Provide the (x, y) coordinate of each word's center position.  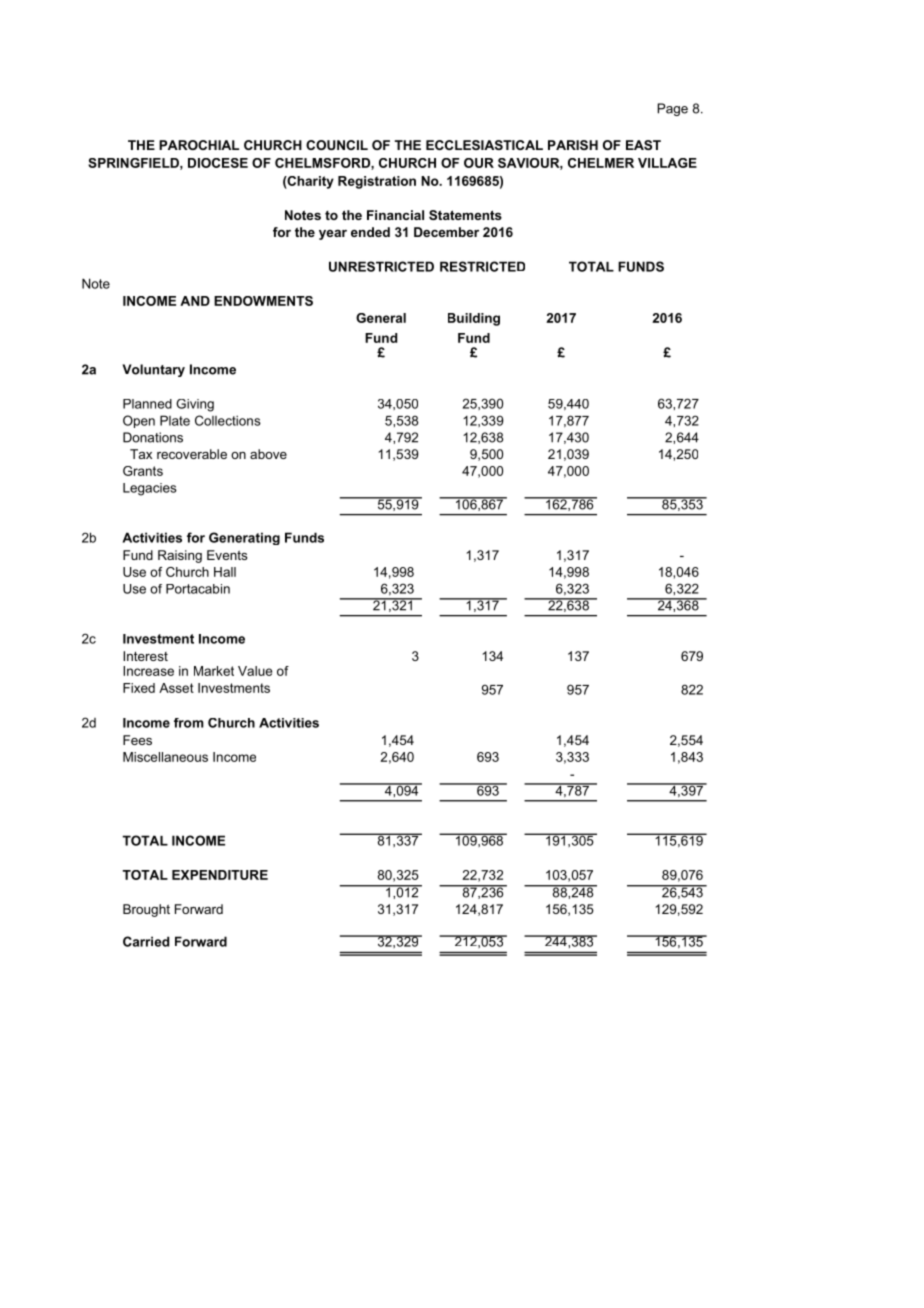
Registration (377, 182)
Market (214, 671)
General (381, 318)
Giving (195, 405)
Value (255, 671)
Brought (146, 910)
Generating (244, 538)
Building (474, 319)
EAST (643, 145)
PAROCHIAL (199, 145)
